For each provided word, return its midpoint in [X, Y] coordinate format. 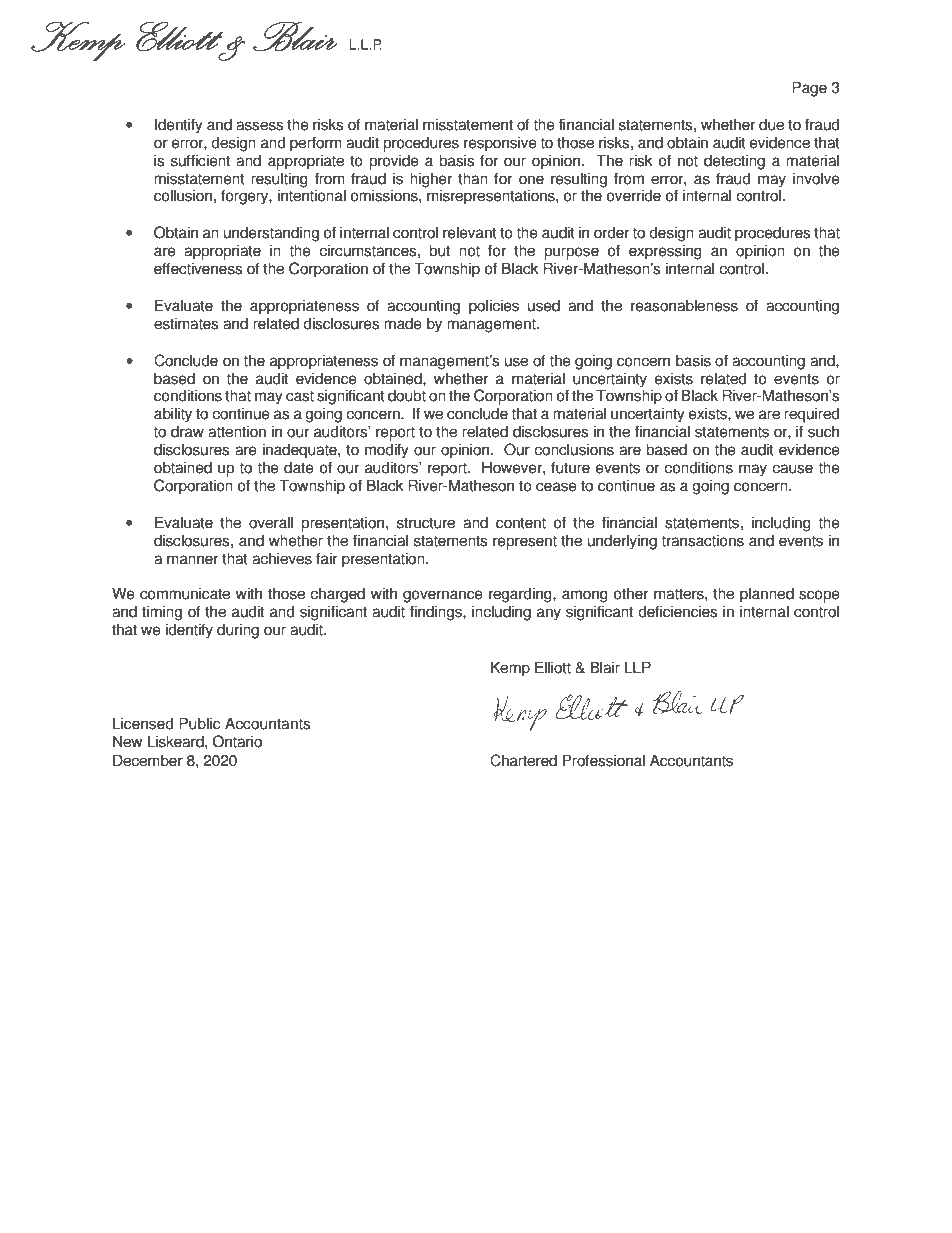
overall [271, 522]
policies [494, 307]
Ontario [237, 741]
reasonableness [684, 305]
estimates [186, 323]
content [521, 523]
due [771, 124]
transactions [702, 540]
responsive [500, 144]
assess [259, 126]
